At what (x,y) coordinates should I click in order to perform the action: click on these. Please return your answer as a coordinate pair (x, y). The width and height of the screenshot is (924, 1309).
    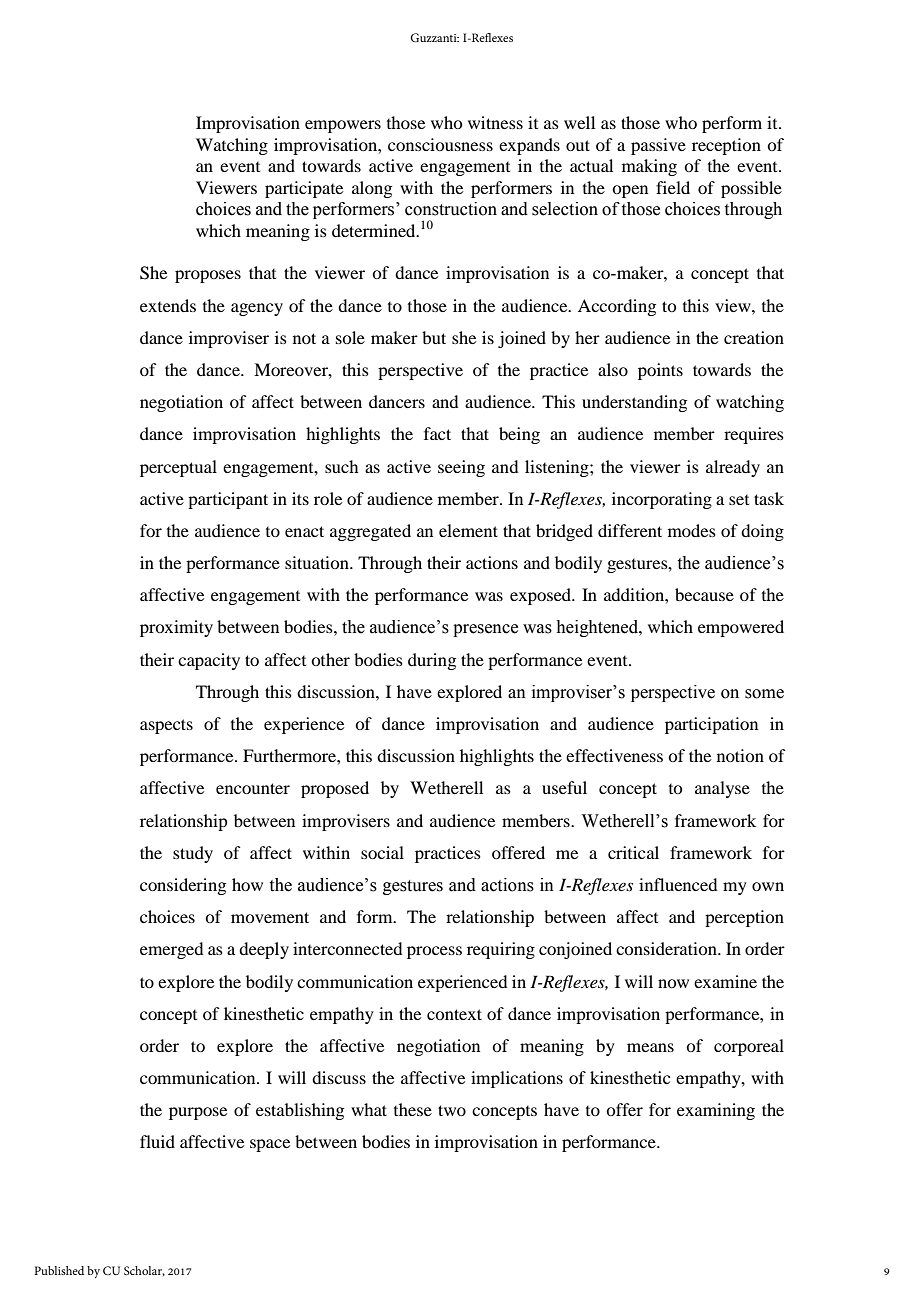
    Looking at the image, I should click on (413, 1109).
